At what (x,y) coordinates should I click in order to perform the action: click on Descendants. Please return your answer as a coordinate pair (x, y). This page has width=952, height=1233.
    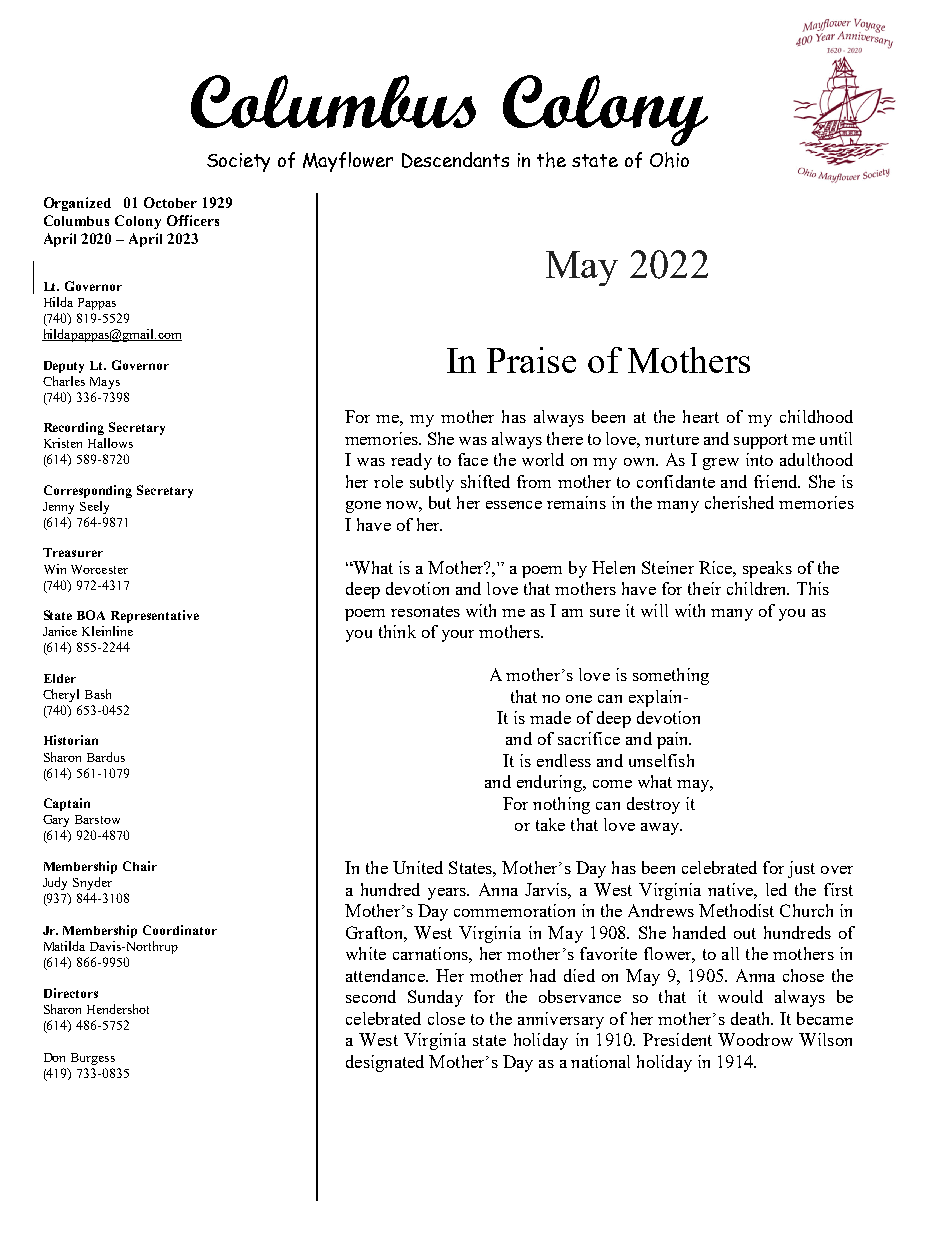
    Looking at the image, I should click on (455, 160).
